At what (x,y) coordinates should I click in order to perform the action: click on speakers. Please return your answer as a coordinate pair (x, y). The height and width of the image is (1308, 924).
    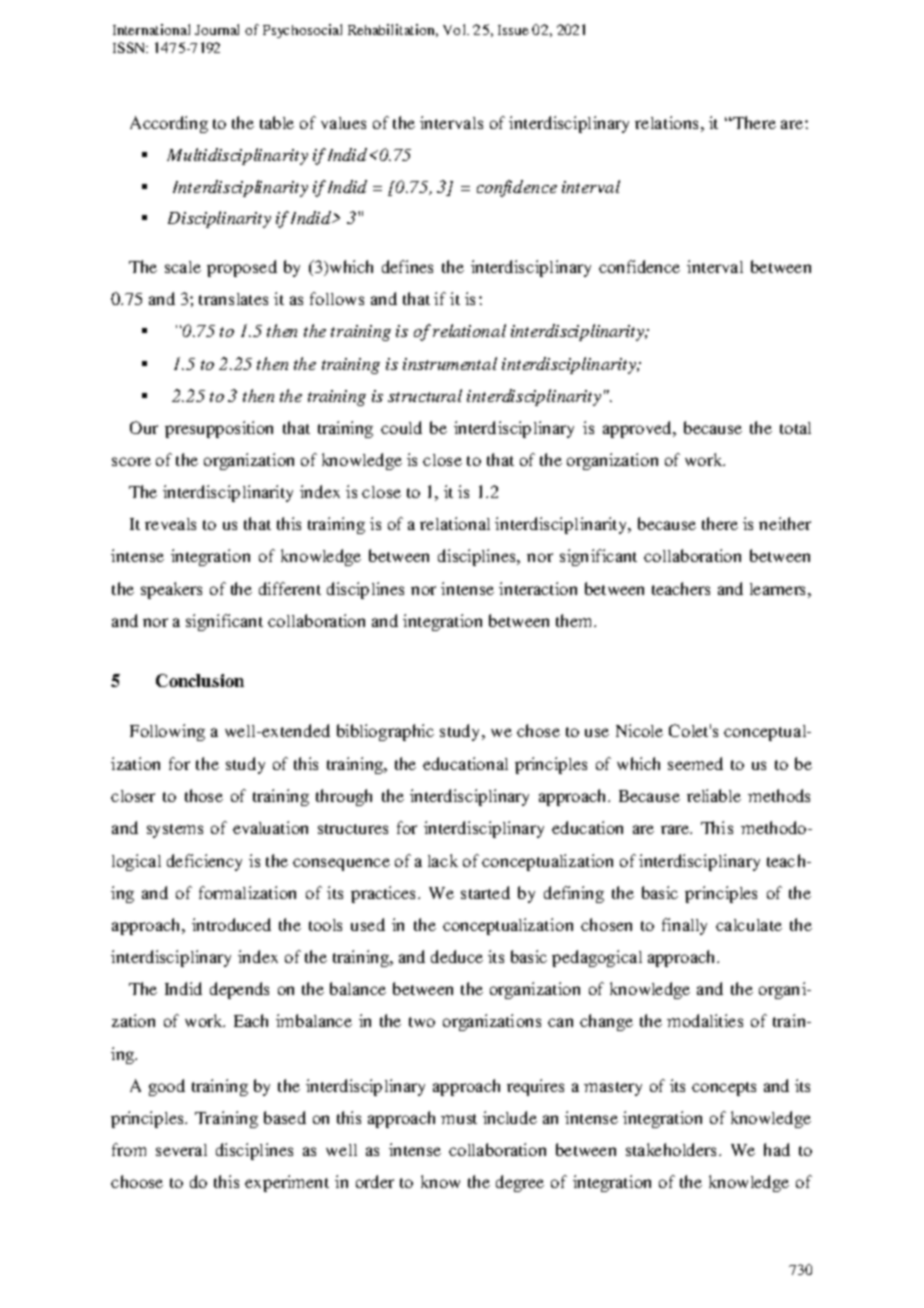
    Looking at the image, I should click on (171, 590).
